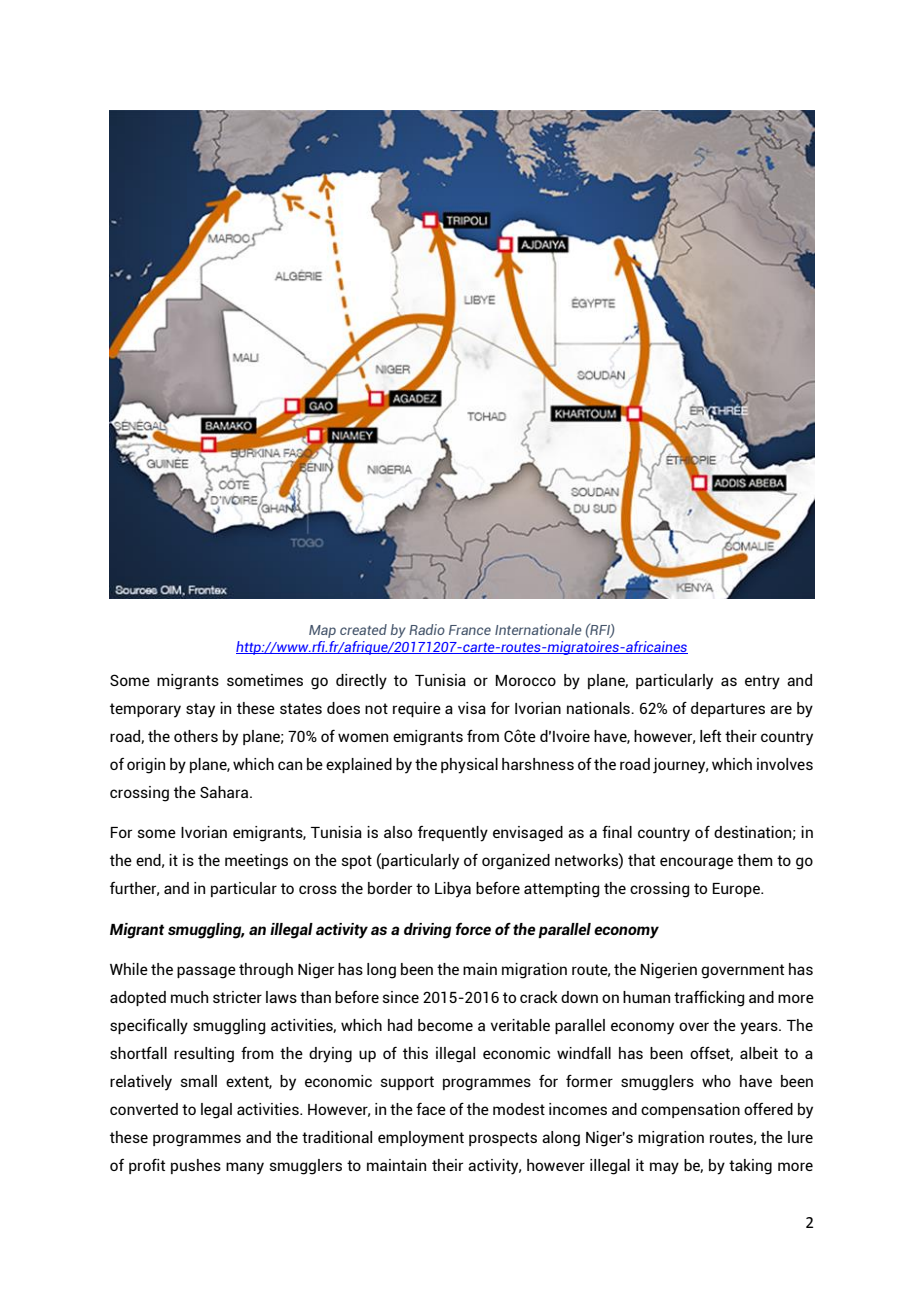  I want to click on Europe, so click(737, 890).
